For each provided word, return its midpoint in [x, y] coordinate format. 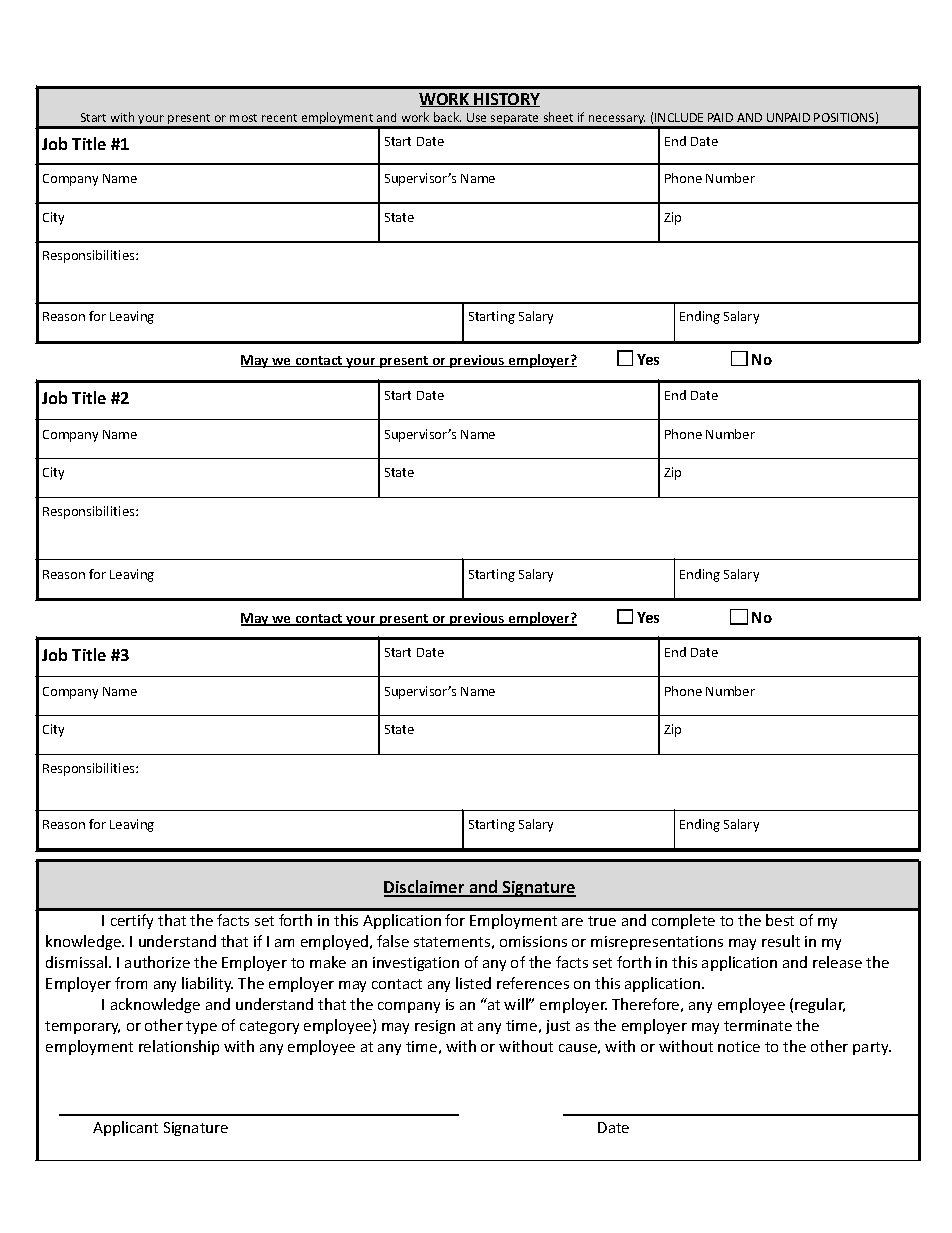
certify [132, 921]
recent [279, 118]
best [780, 920]
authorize [157, 962]
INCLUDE [679, 117]
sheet [558, 117]
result [781, 941]
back [447, 117]
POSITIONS [844, 117]
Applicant [125, 1128]
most [243, 118]
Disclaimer [425, 888]
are [572, 922]
